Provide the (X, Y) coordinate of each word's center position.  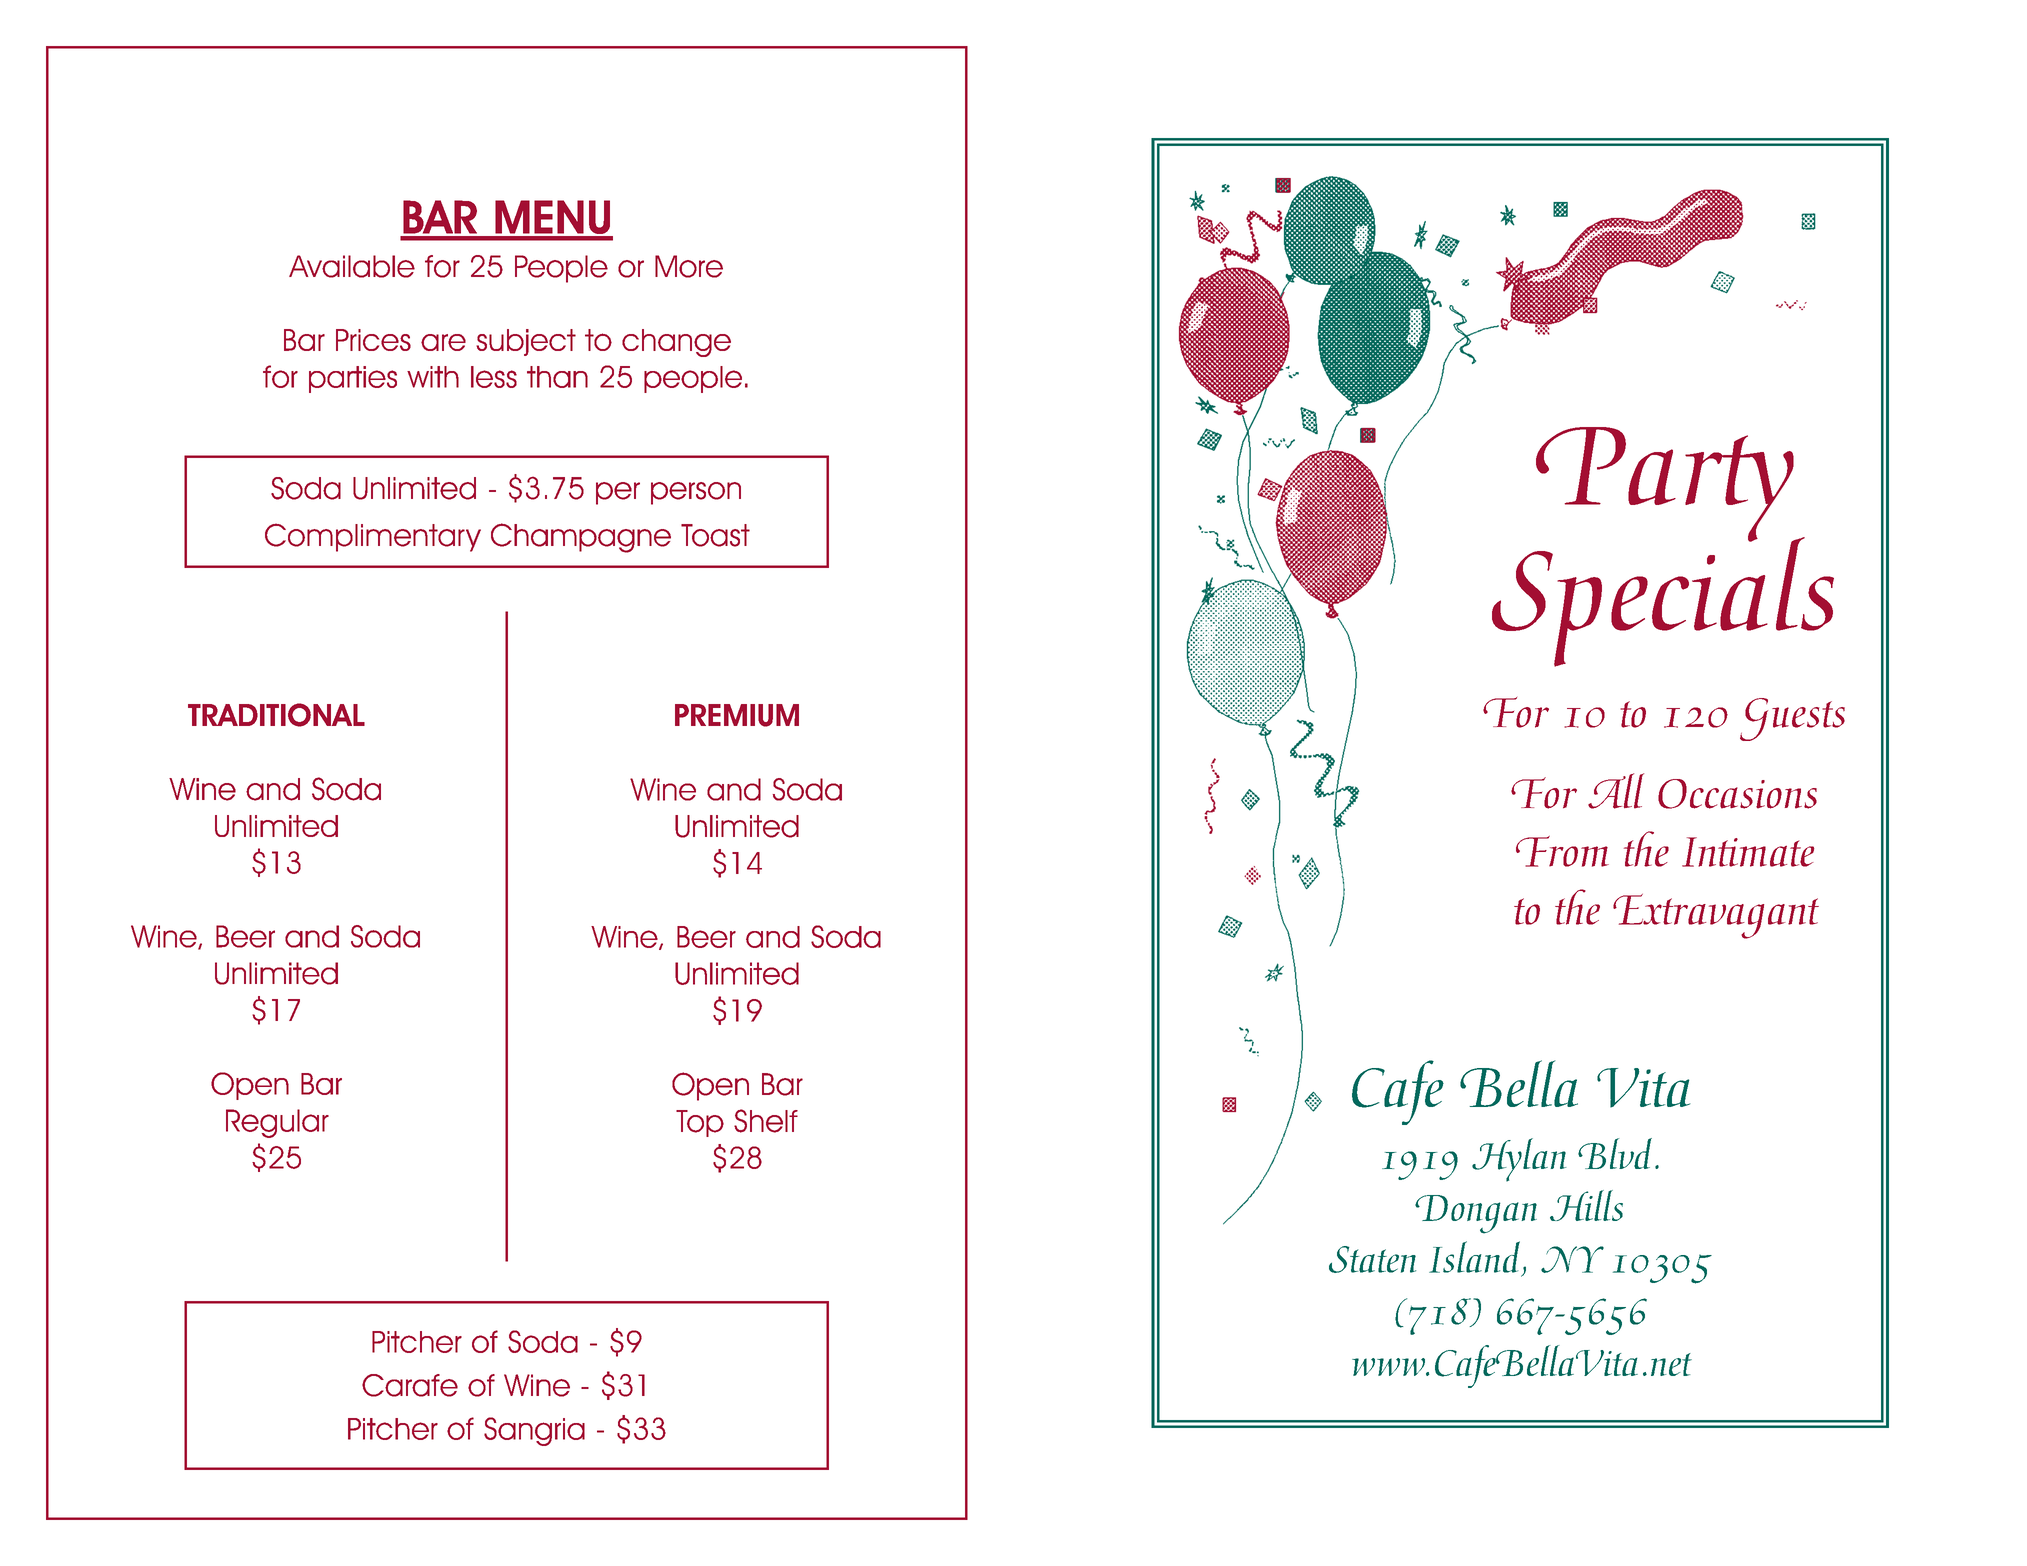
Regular (277, 1123)
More (689, 266)
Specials (1663, 601)
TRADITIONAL (276, 715)
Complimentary (373, 537)
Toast (715, 535)
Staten (1372, 1259)
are (443, 342)
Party (1666, 485)
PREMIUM (737, 715)
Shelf (766, 1121)
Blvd (1615, 1153)
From (1562, 851)
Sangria (534, 1431)
